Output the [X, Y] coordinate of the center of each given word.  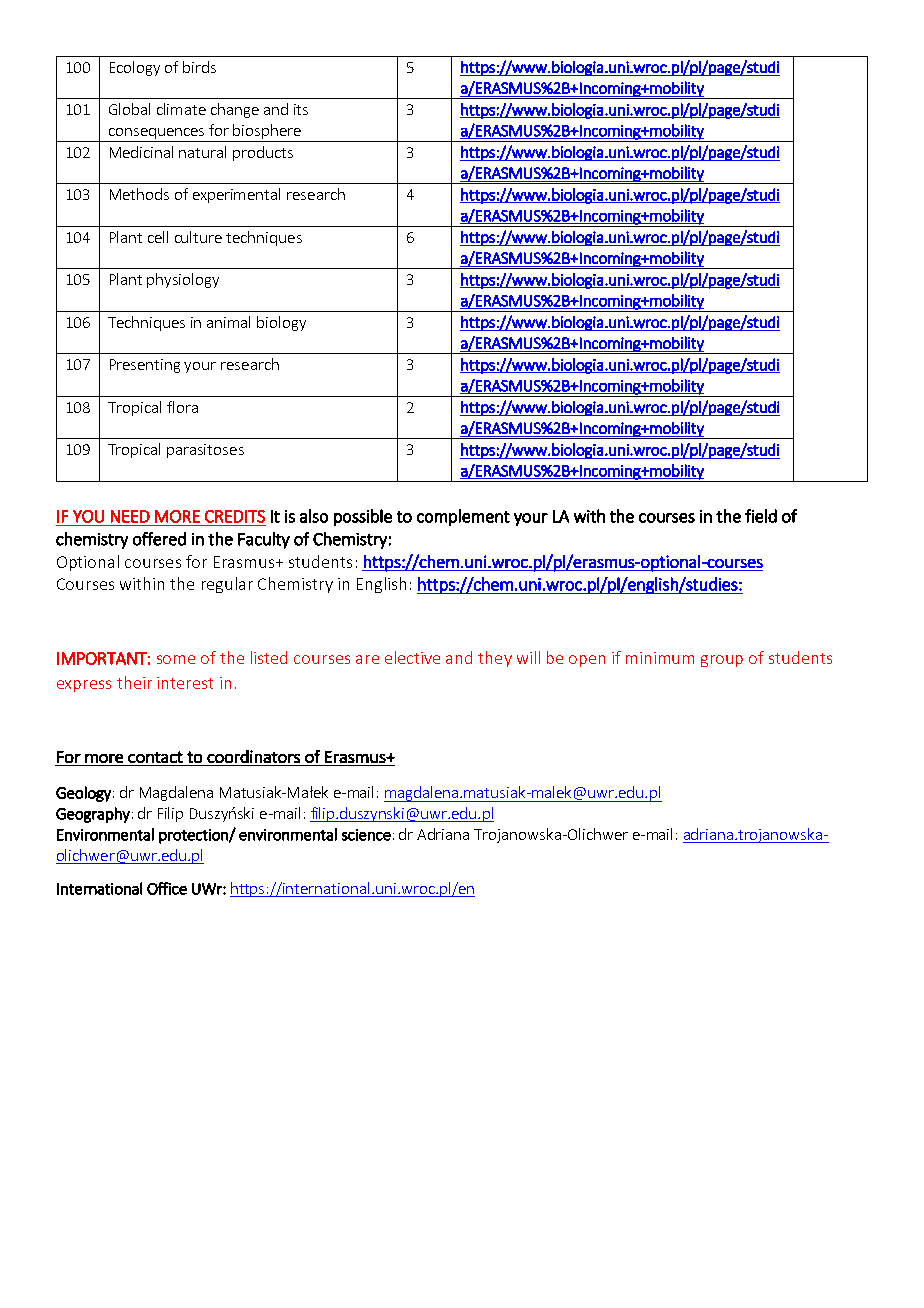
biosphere [267, 133]
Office [167, 888]
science [366, 835]
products [263, 153]
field [761, 516]
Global [129, 109]
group [722, 661]
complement [463, 517]
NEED [130, 516]
